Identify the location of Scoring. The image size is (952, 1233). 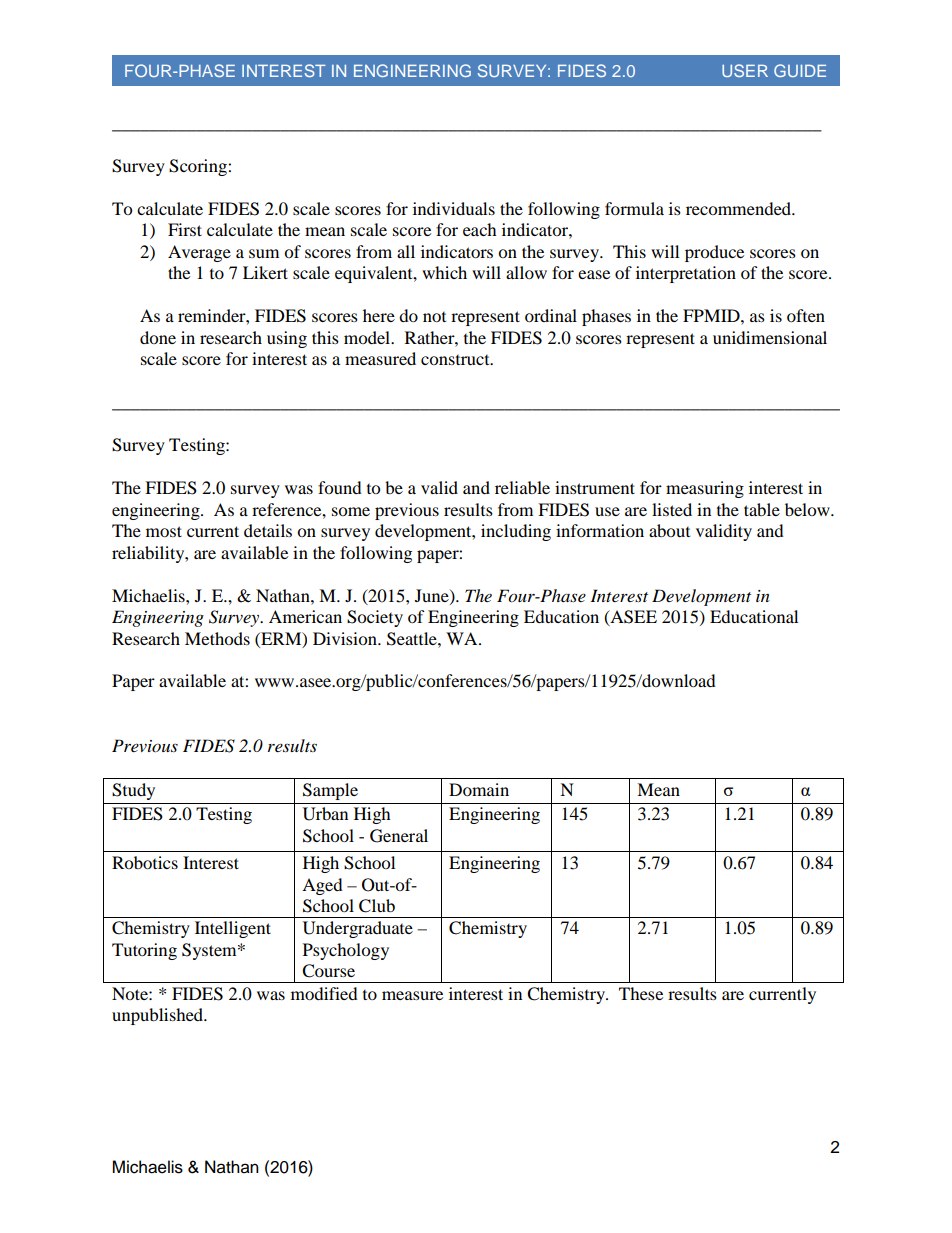
(199, 167).
